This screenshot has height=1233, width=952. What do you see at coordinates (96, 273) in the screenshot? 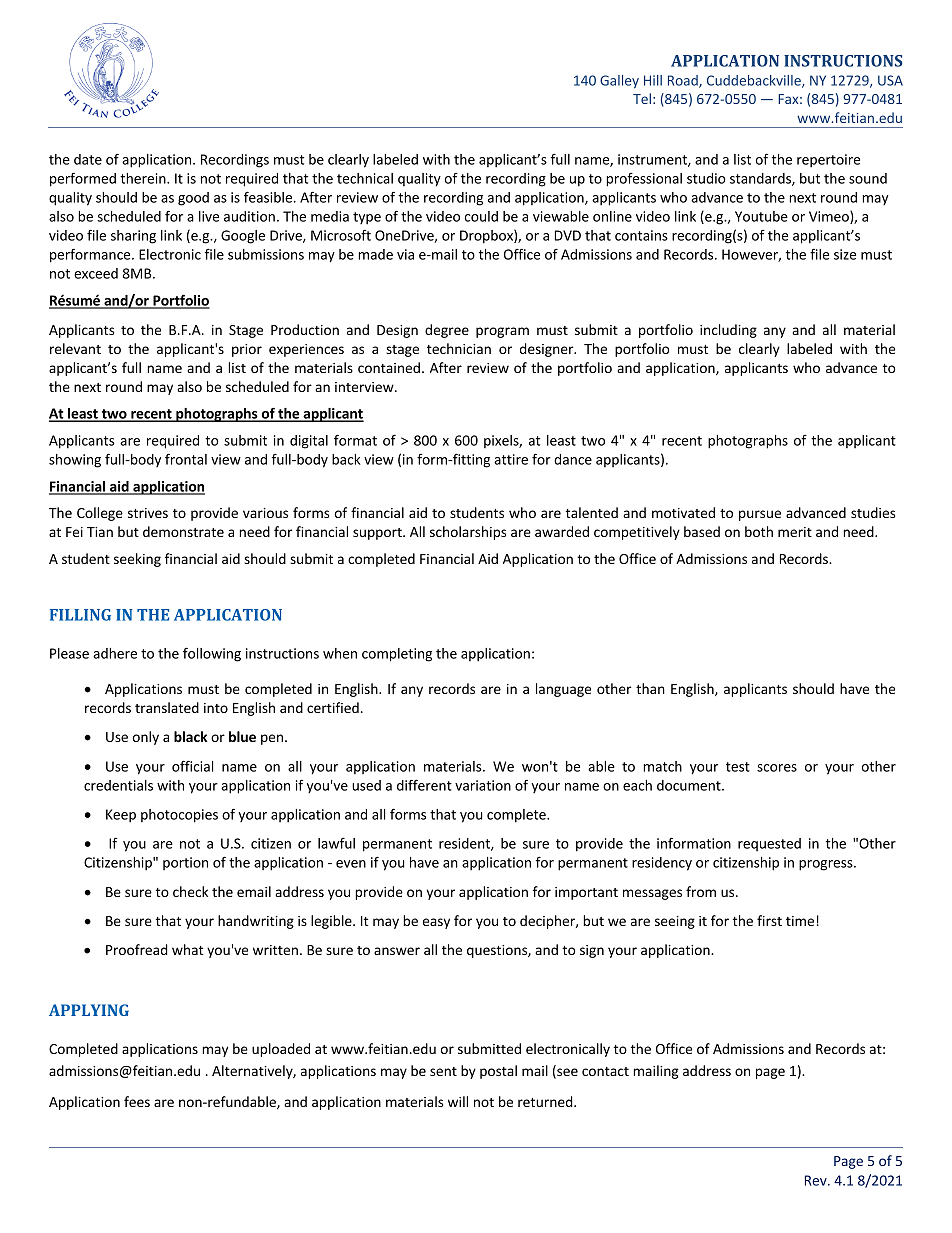
I see `exceed` at bounding box center [96, 273].
